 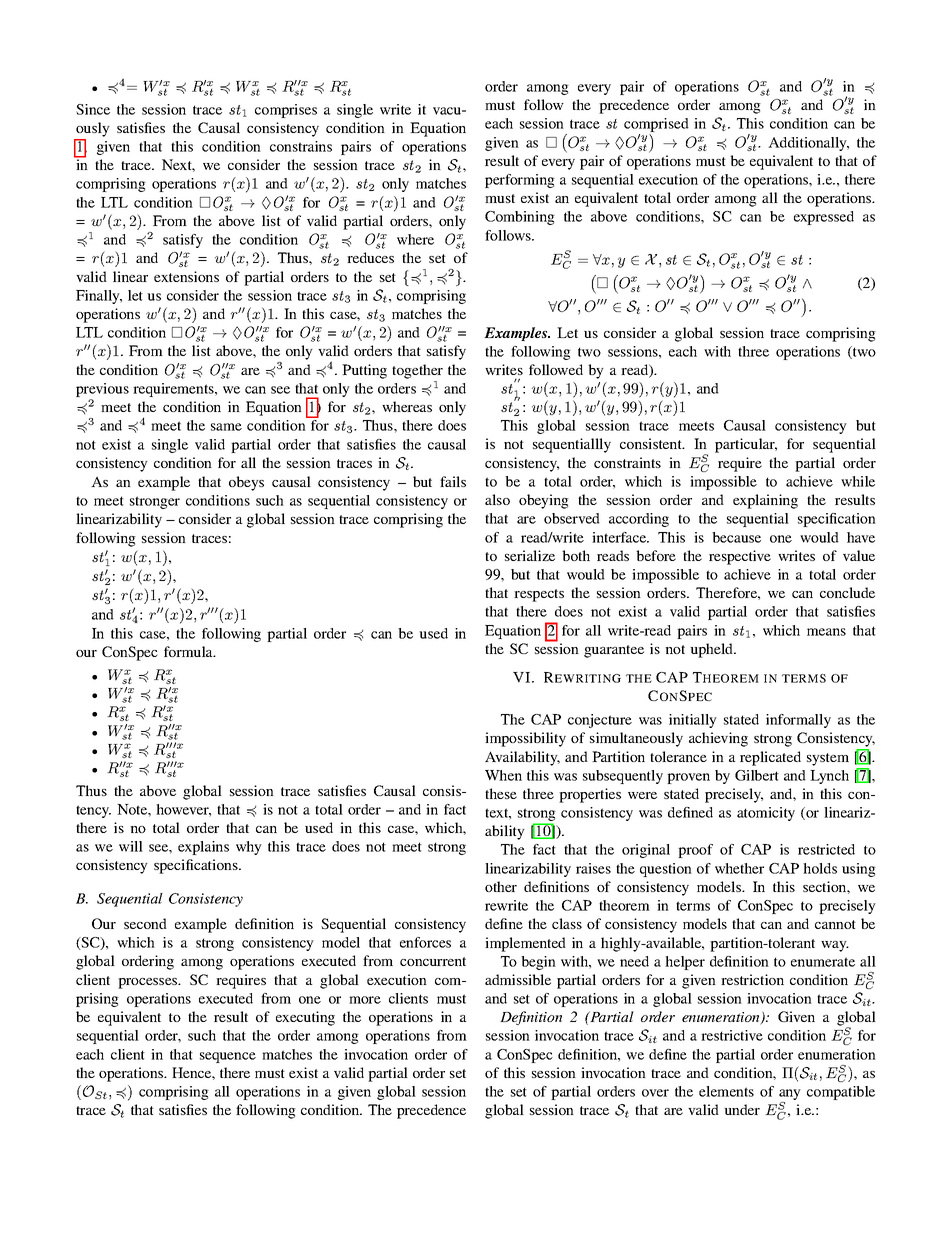 I want to click on any, so click(x=790, y=1096).
